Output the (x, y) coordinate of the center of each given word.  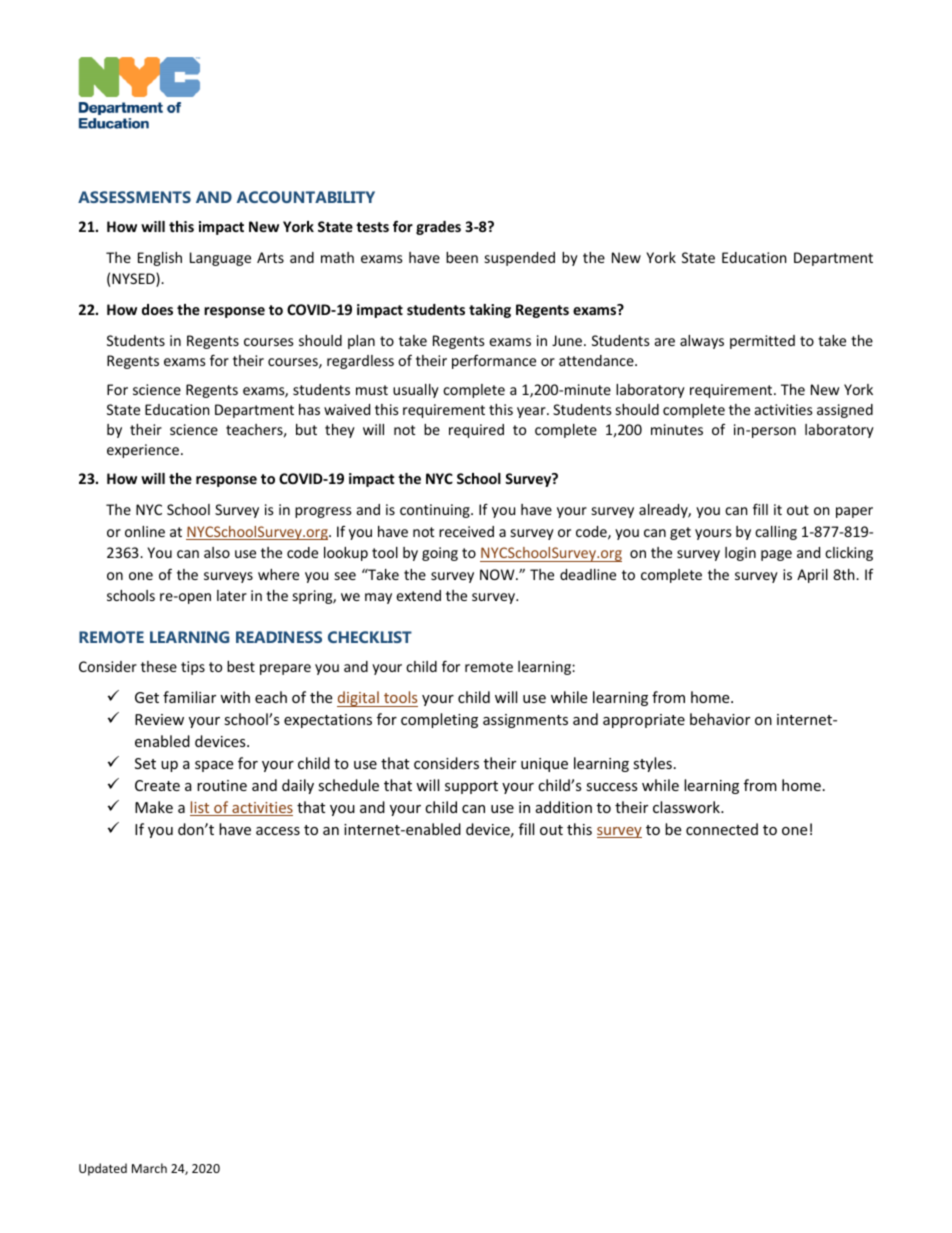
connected (722, 829)
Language (220, 259)
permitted (762, 342)
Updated (103, 1169)
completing (439, 720)
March (149, 1168)
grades (438, 228)
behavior (720, 719)
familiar (189, 697)
